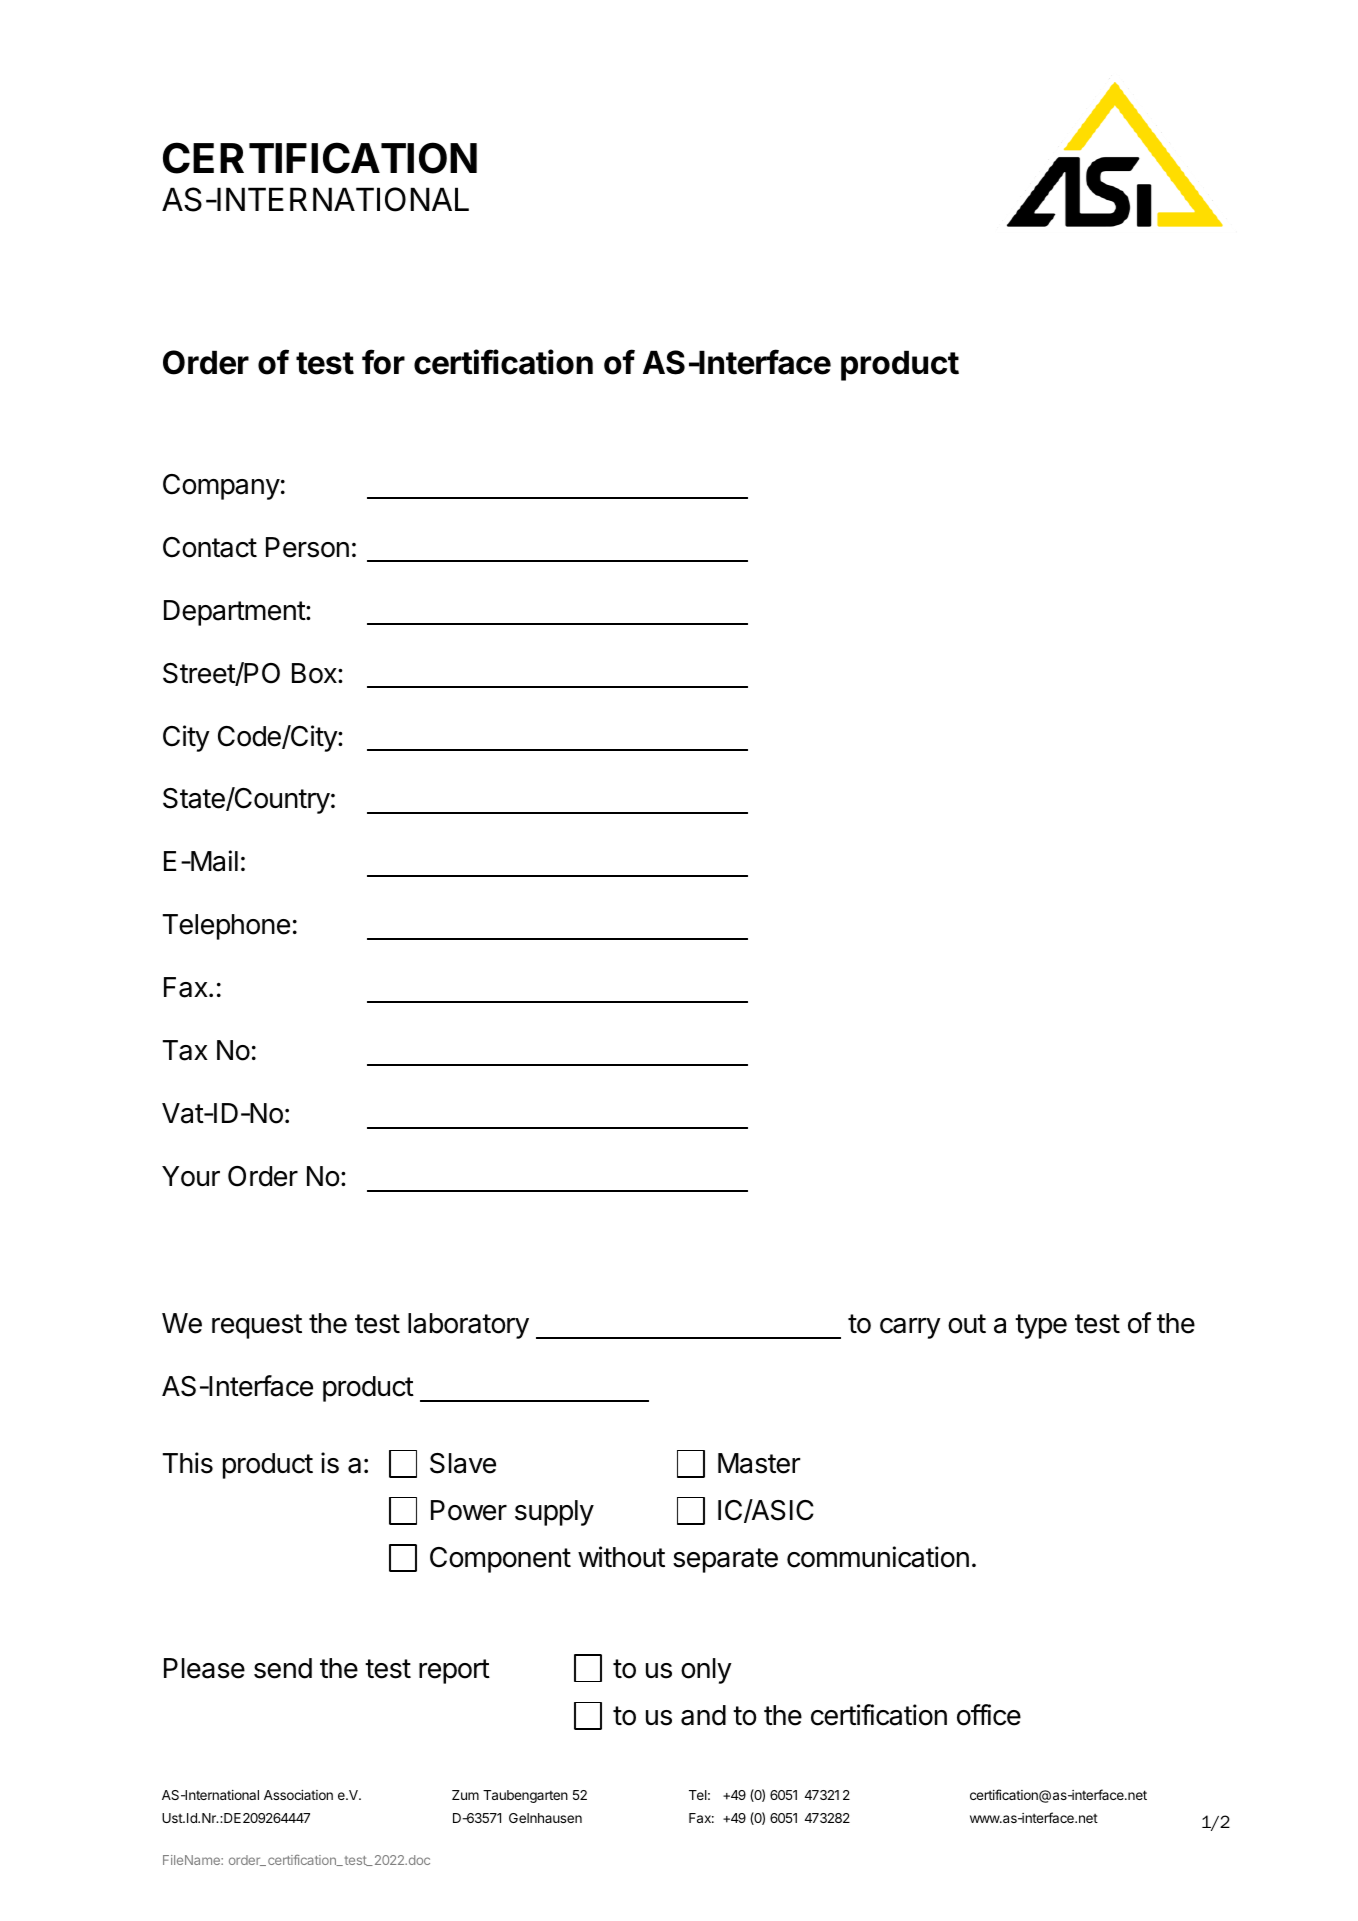 The height and width of the screenshot is (1921, 1358). Describe the element at coordinates (1041, 1326) in the screenshot. I see `type` at that location.
